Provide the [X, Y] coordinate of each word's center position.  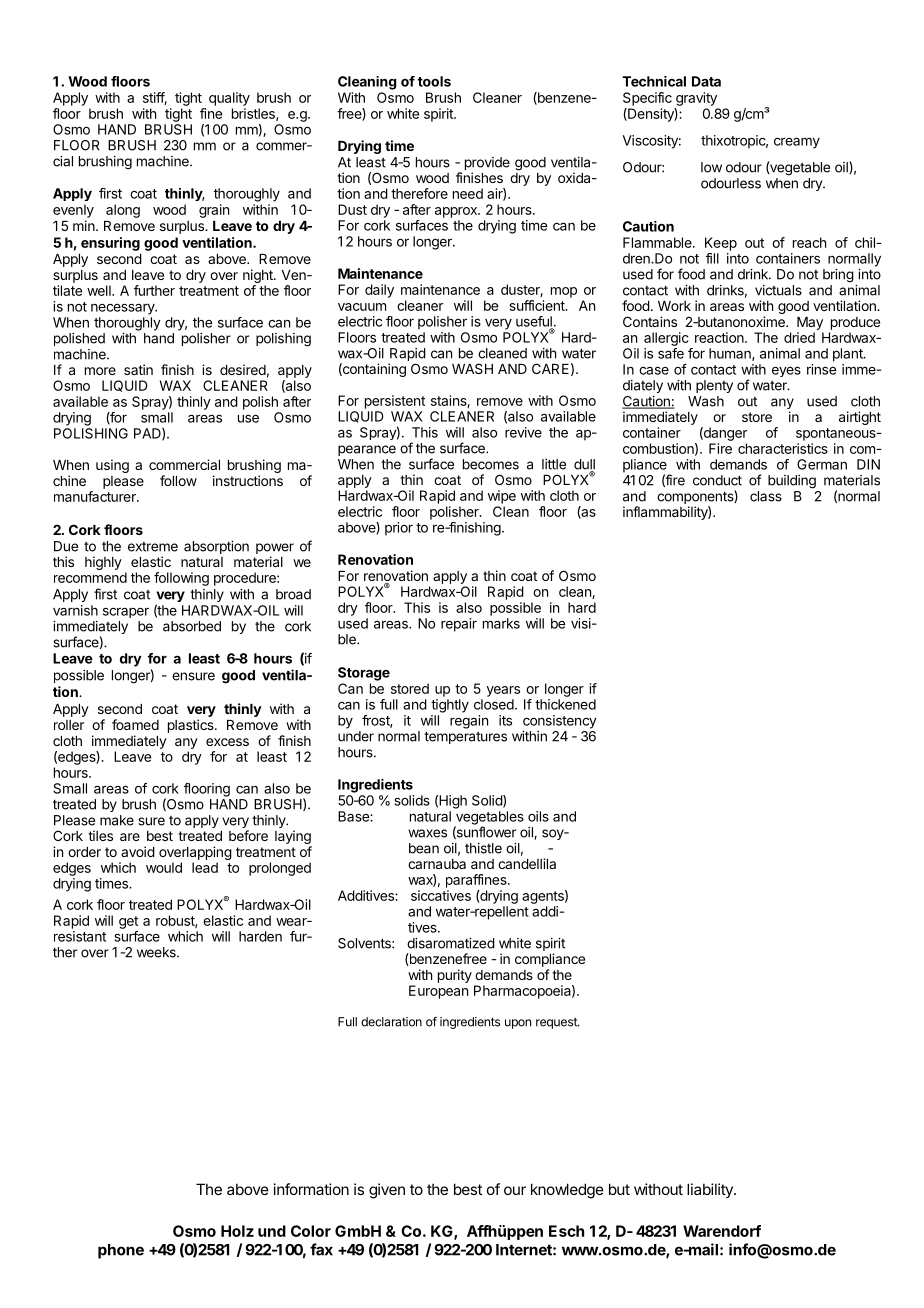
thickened [565, 704]
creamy [797, 143]
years [503, 691]
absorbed [192, 626]
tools [434, 81]
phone [121, 1251]
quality [229, 99]
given [387, 1191]
